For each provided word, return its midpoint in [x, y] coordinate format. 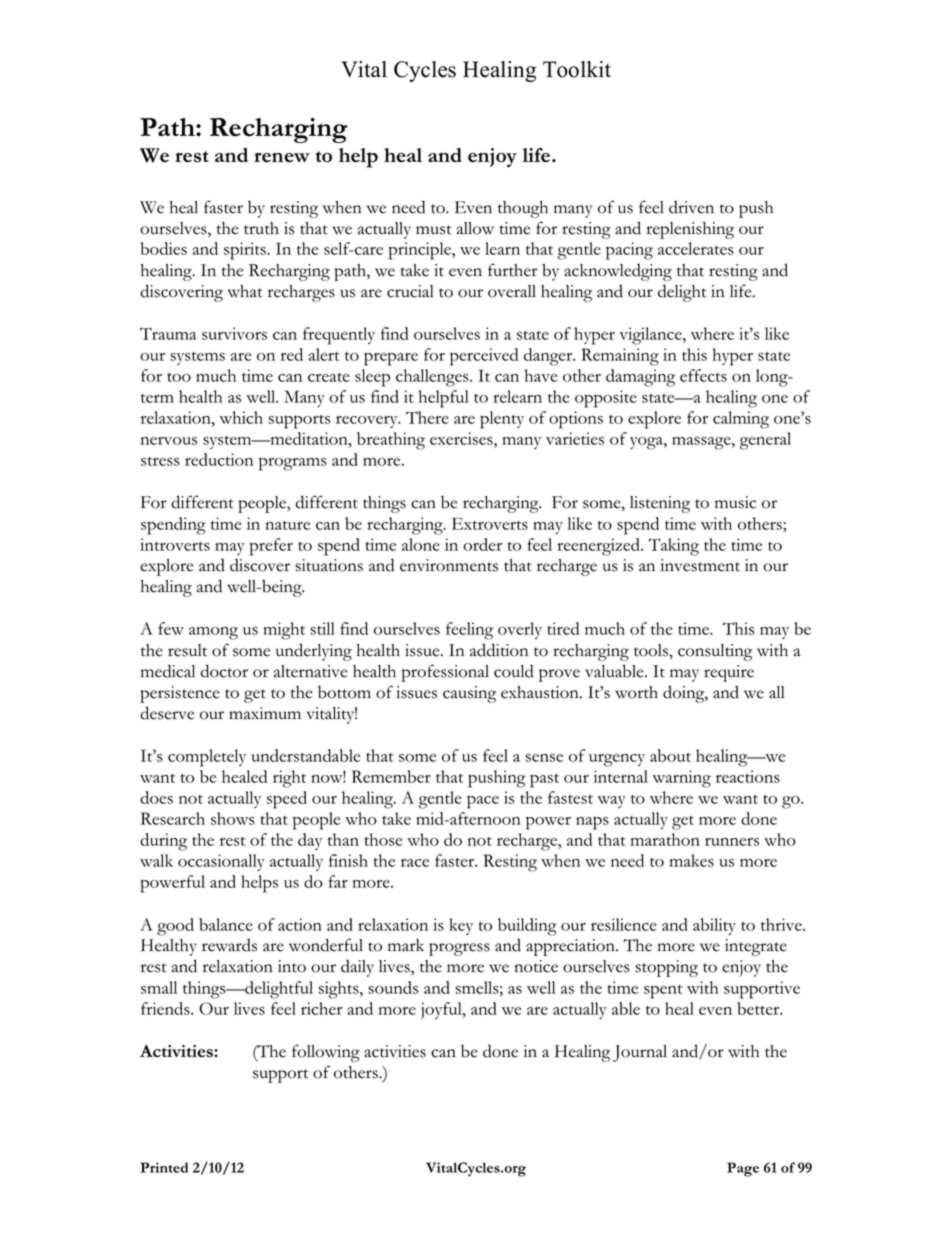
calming [741, 420]
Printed [164, 1167]
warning [681, 779]
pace [483, 802]
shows [233, 818]
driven [691, 207]
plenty [502, 420]
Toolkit [577, 69]
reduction [219, 459]
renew [282, 157]
